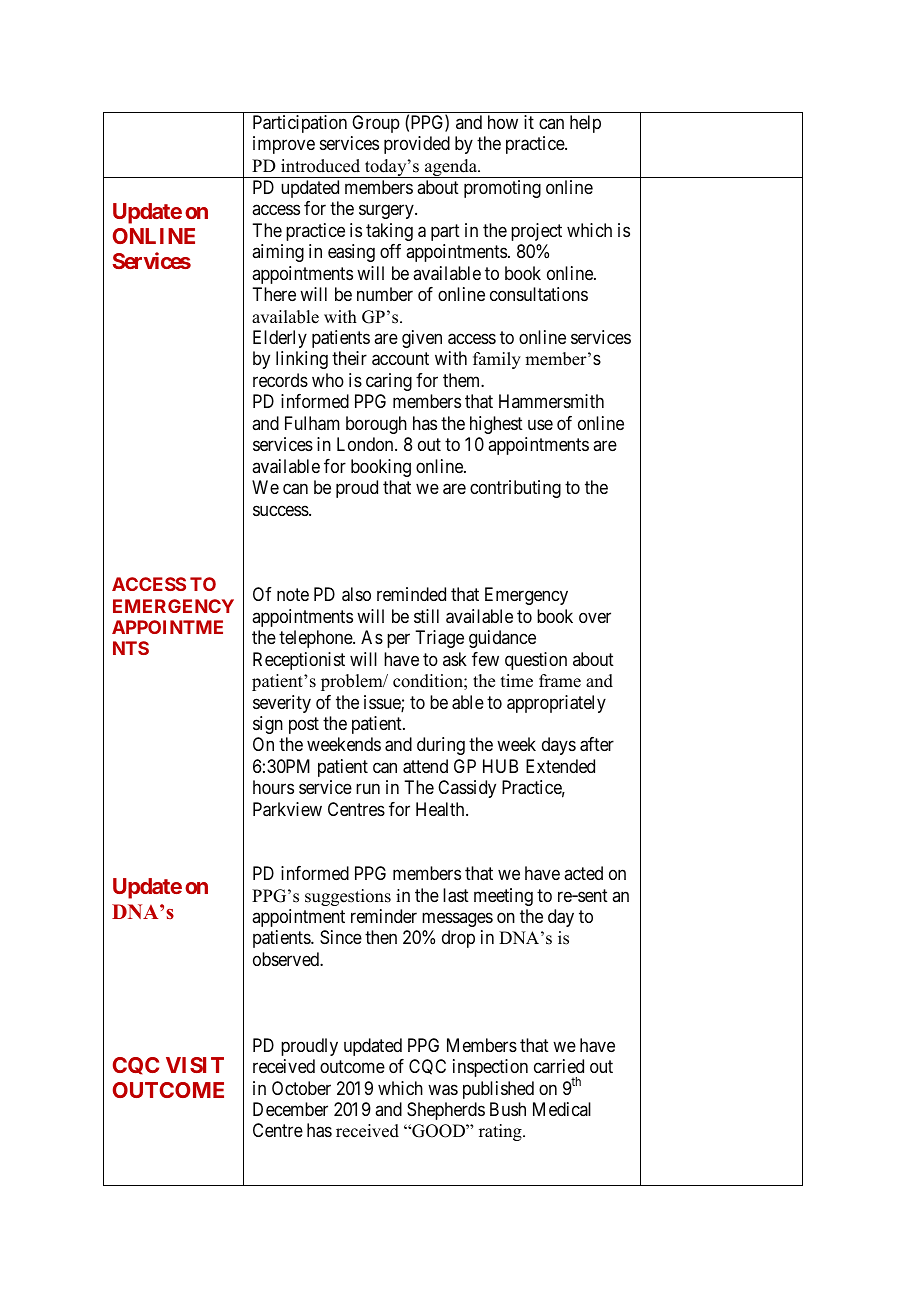 This image has height=1308, width=924. Describe the element at coordinates (284, 145) in the image. I see `improve` at that location.
